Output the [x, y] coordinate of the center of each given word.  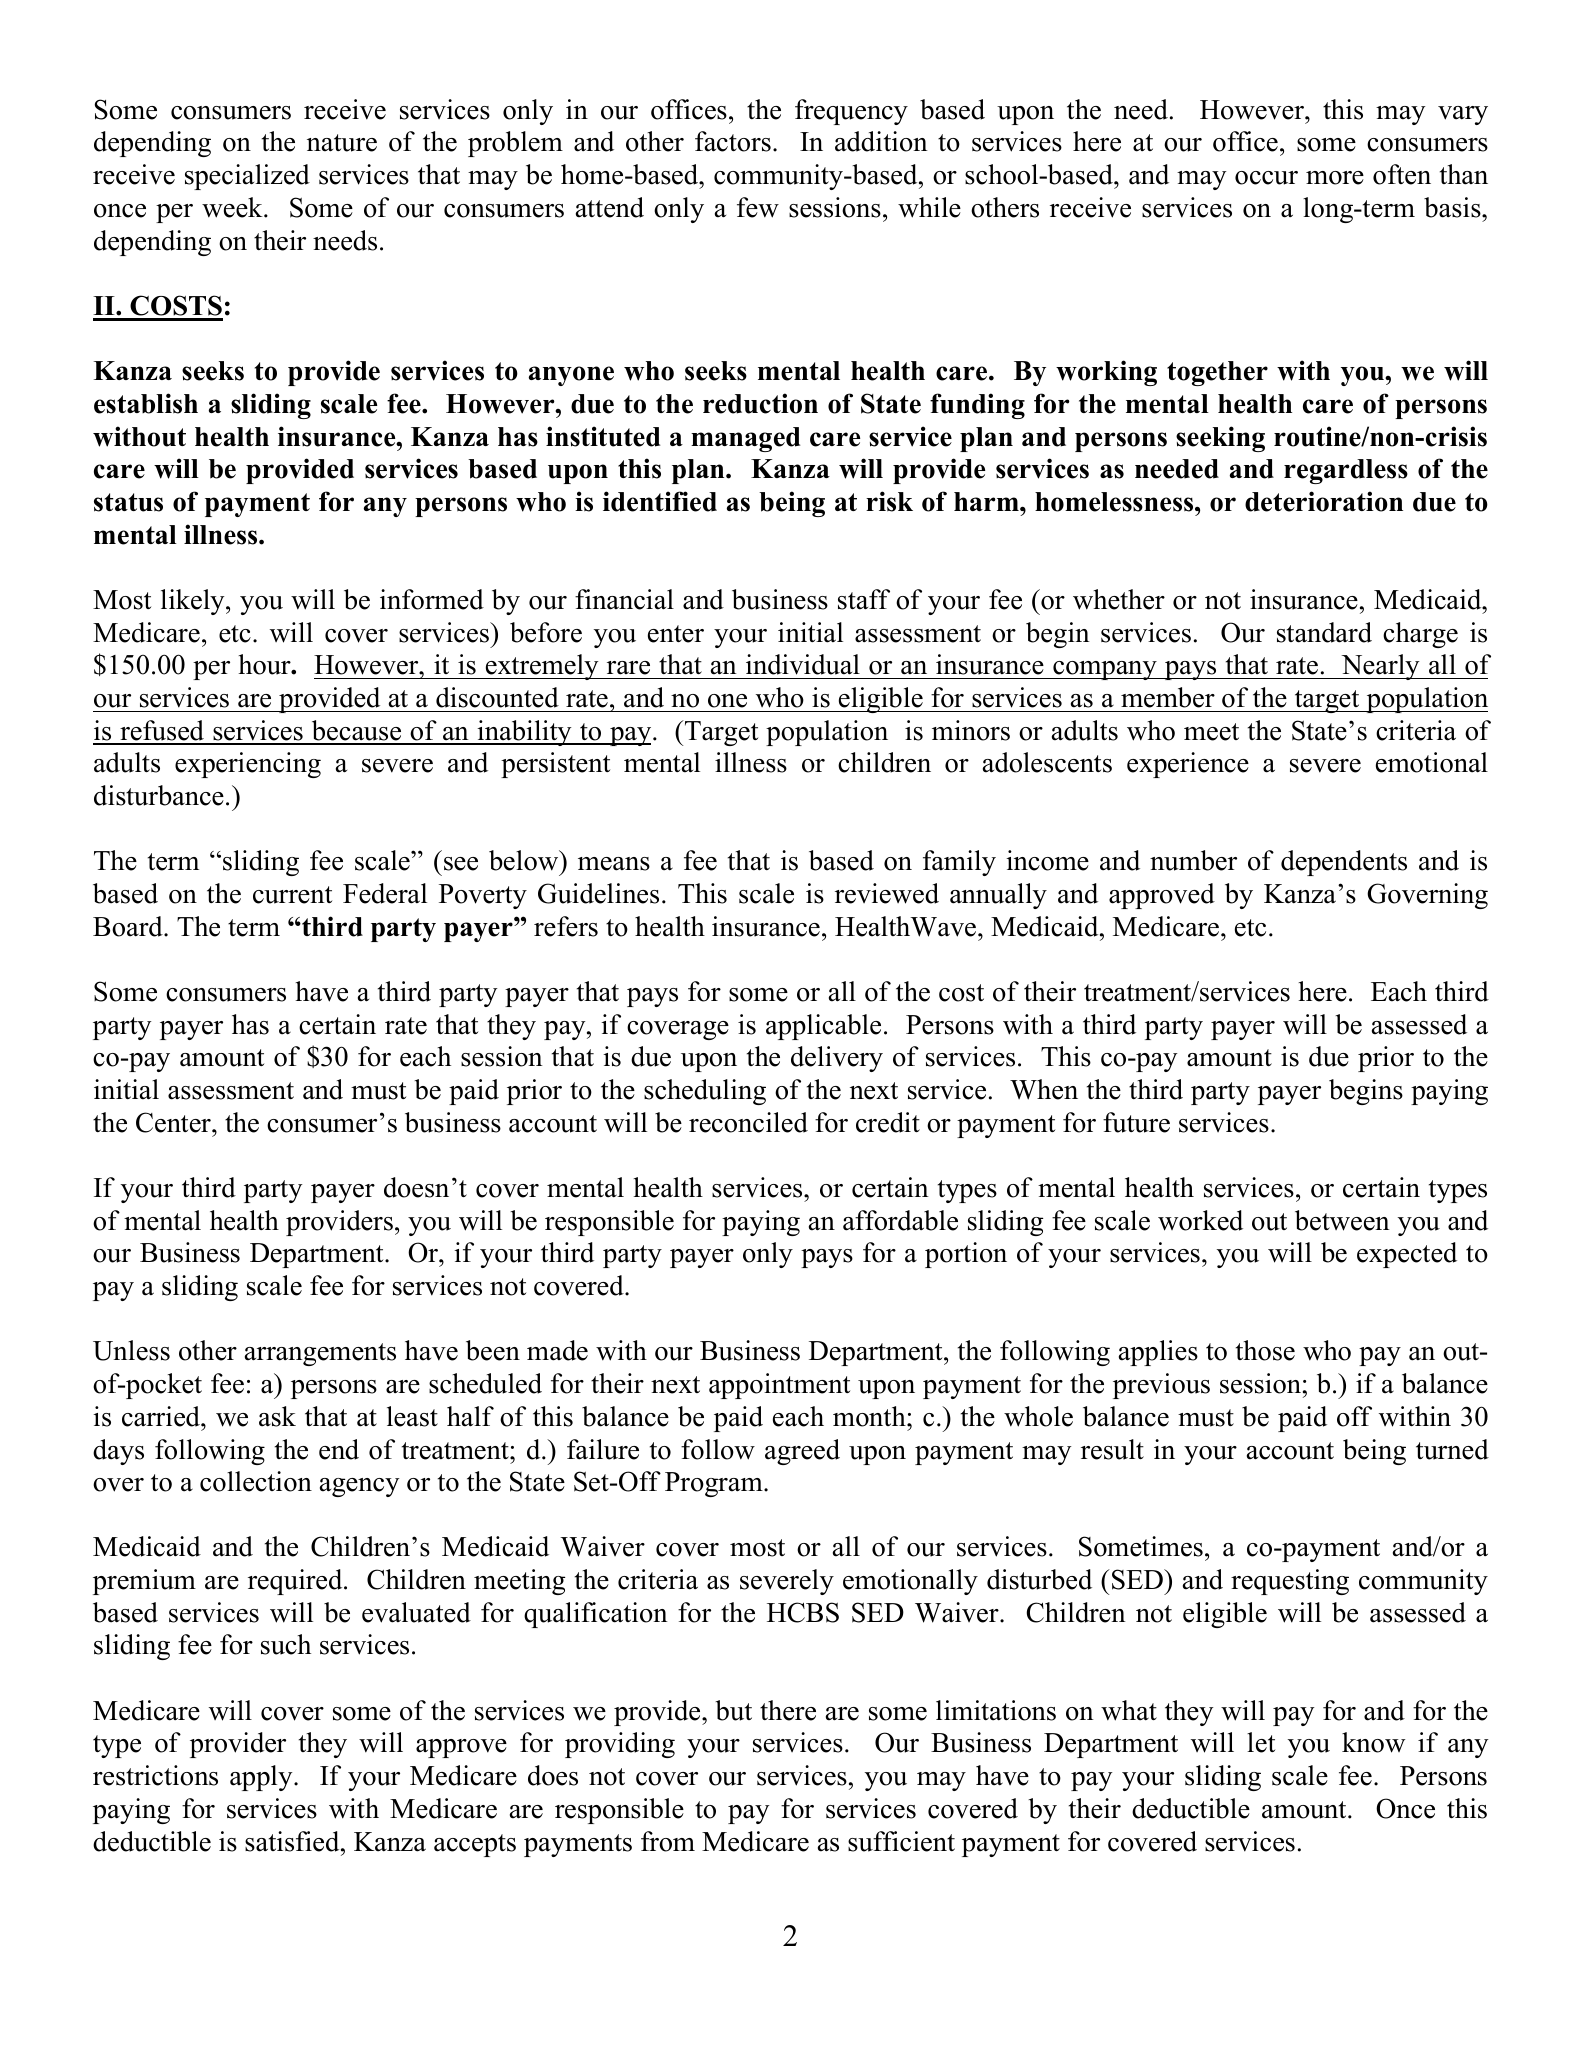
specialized [247, 177]
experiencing [248, 765]
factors [733, 141]
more [1335, 178]
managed [745, 439]
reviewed [887, 893]
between [1342, 1220]
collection [256, 1481]
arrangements [320, 1354]
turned [1452, 1449]
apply [262, 1778]
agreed [802, 1452]
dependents [1344, 863]
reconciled [748, 1122]
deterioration [1324, 501]
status [128, 502]
